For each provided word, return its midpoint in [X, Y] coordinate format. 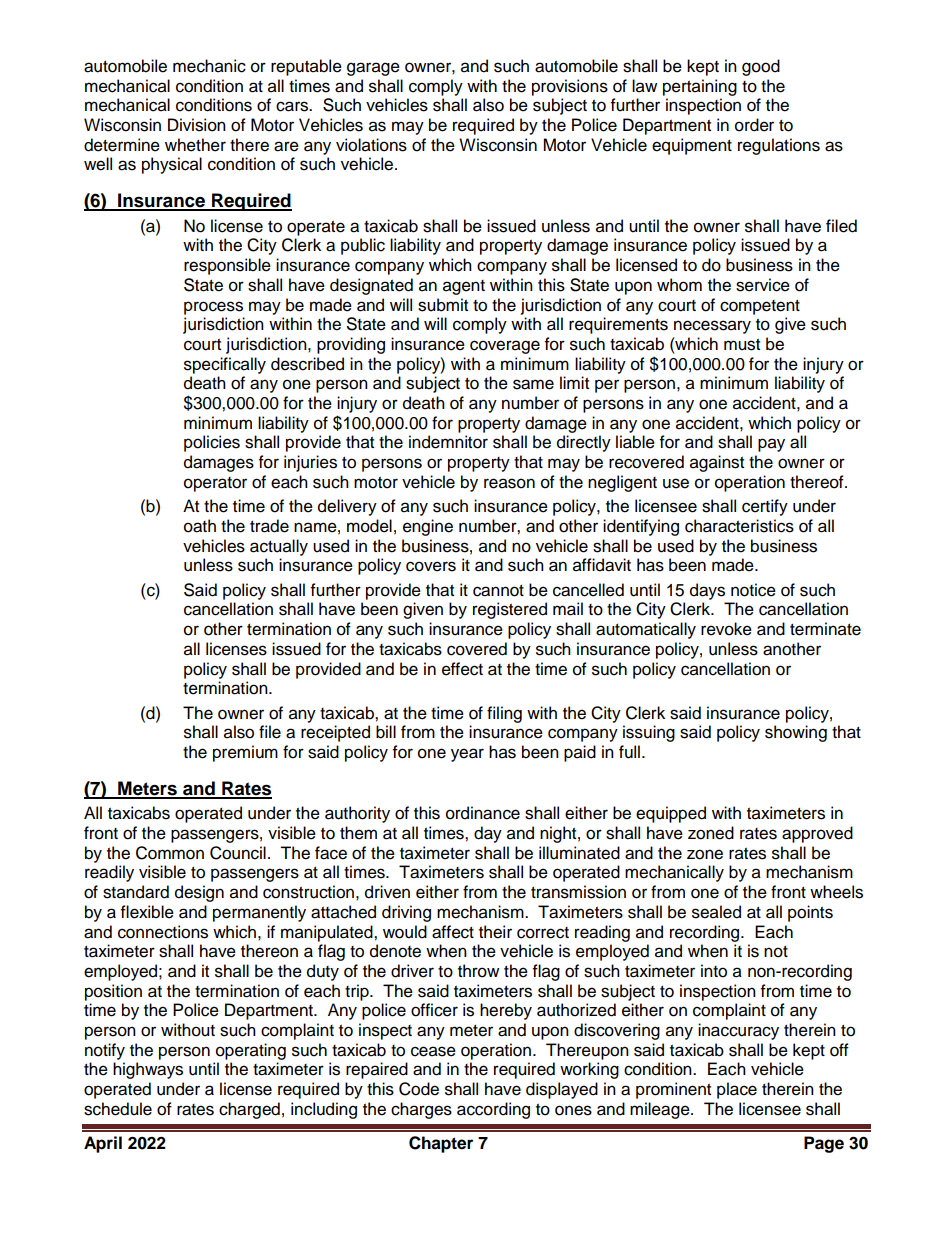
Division [197, 125]
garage [373, 69]
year [467, 755]
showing [796, 733]
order [754, 125]
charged [249, 1110]
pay [771, 445]
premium [245, 753]
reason [509, 483]
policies [212, 443]
